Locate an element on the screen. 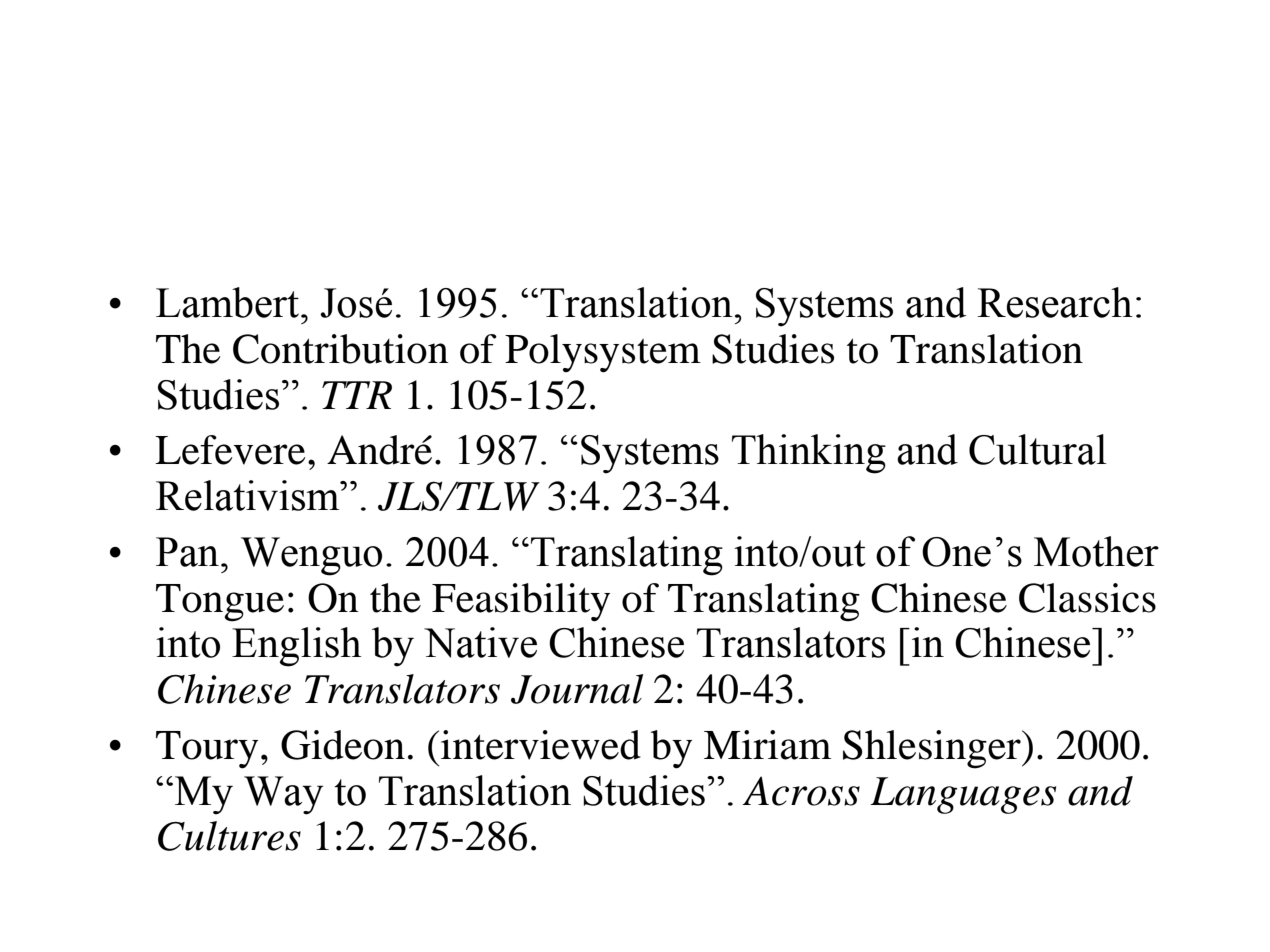 The width and height of the screenshot is (1270, 952). Contribution is located at coordinates (341, 349).
